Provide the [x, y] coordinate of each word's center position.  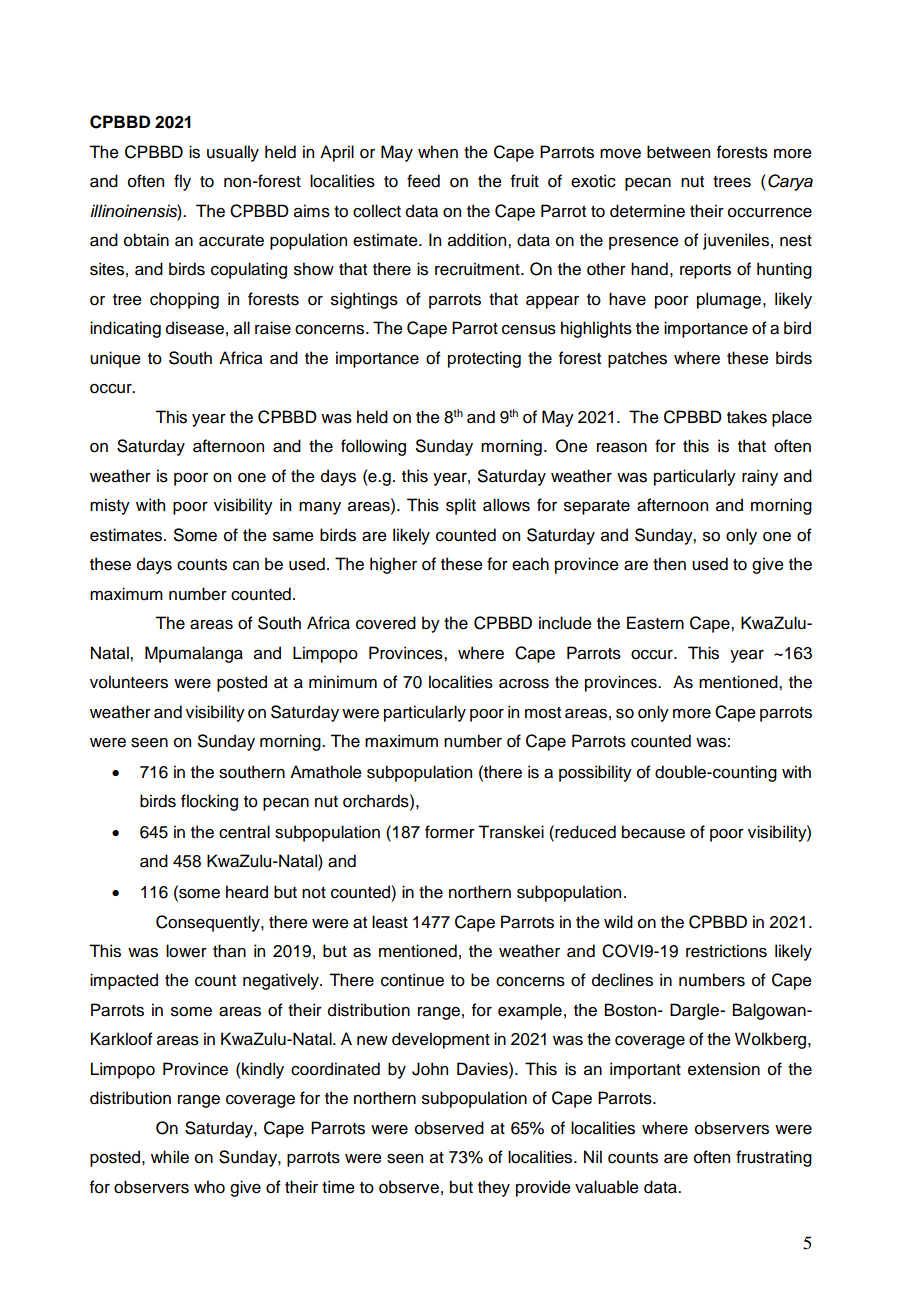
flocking [209, 802]
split [461, 506]
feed [423, 181]
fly [182, 182]
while [170, 1157]
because [653, 832]
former [450, 832]
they [494, 1188]
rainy [760, 477]
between [678, 152]
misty [110, 506]
